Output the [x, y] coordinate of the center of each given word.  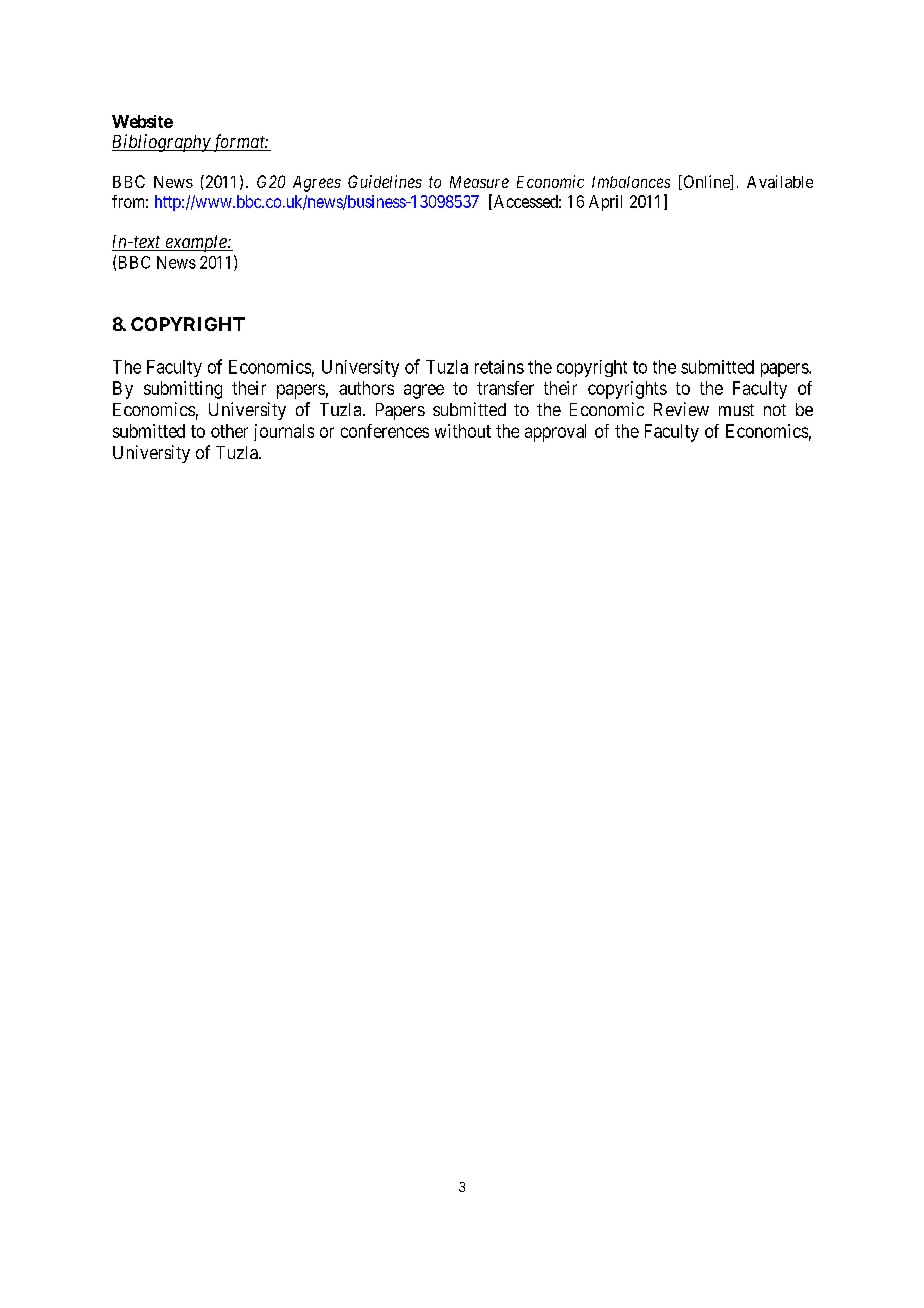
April [605, 203]
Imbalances [631, 182]
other [229, 431]
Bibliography [162, 143]
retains [499, 367]
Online [706, 182]
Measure [479, 182]
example [196, 243]
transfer [505, 388]
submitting [183, 390]
